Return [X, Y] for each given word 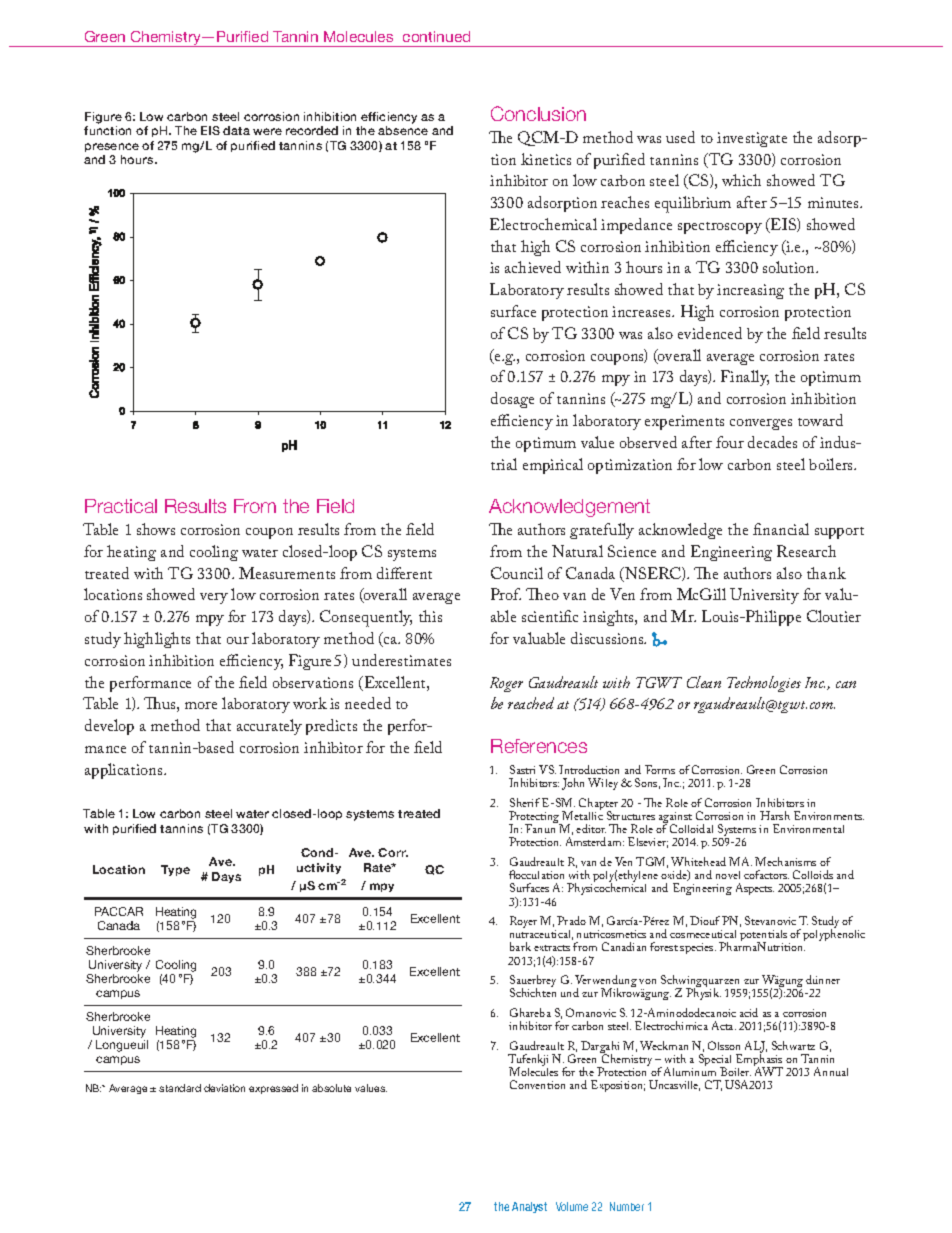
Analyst [529, 1207]
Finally [745, 378]
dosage [512, 400]
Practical [121, 506]
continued [436, 36]
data [236, 130]
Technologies [764, 684]
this [430, 616]
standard [180, 1088]
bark [520, 946]
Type [175, 870]
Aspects [755, 889]
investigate [752, 139]
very [214, 598]
